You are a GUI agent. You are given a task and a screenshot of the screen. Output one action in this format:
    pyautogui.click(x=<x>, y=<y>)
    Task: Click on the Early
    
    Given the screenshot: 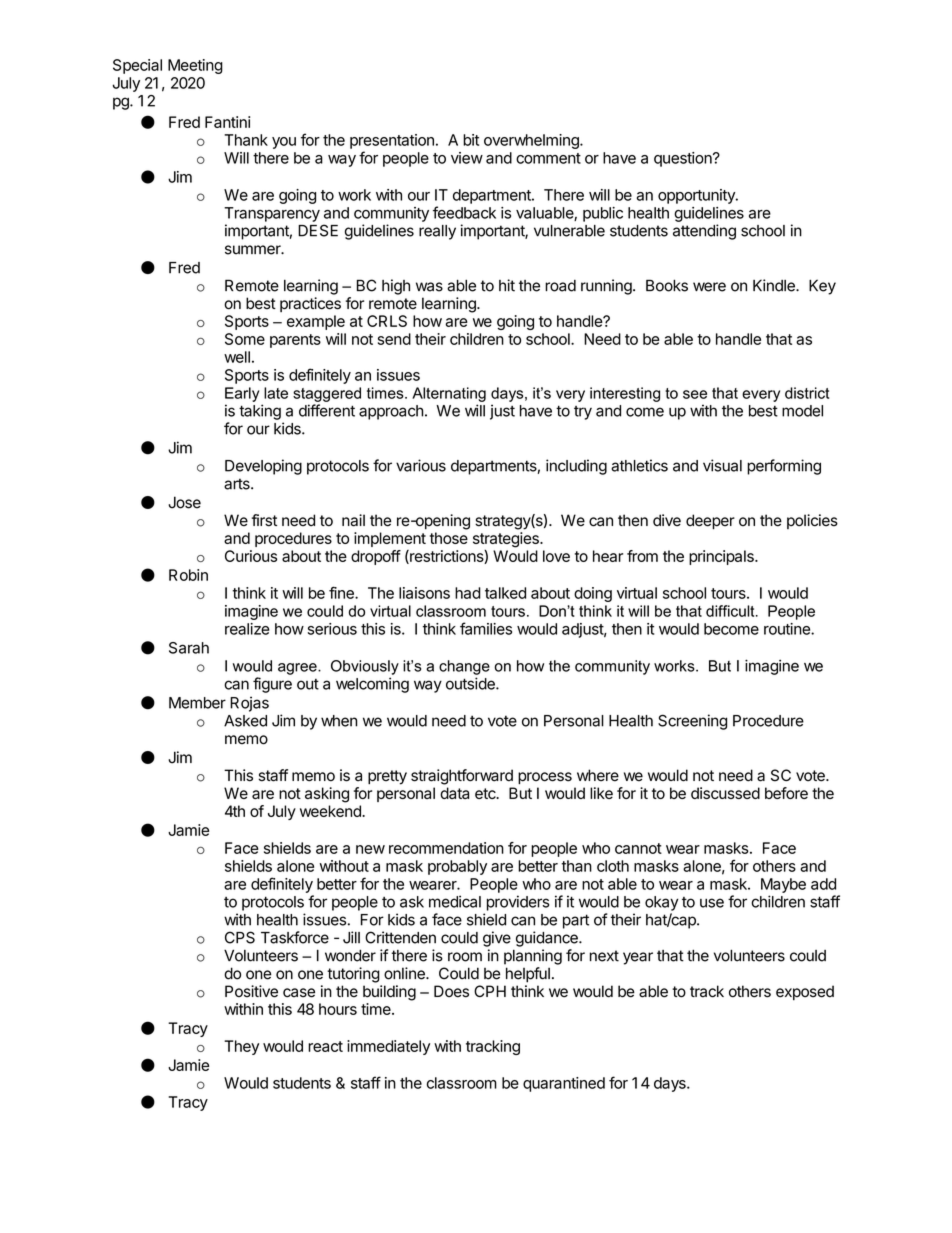 What is the action you would take?
    pyautogui.click(x=242, y=394)
